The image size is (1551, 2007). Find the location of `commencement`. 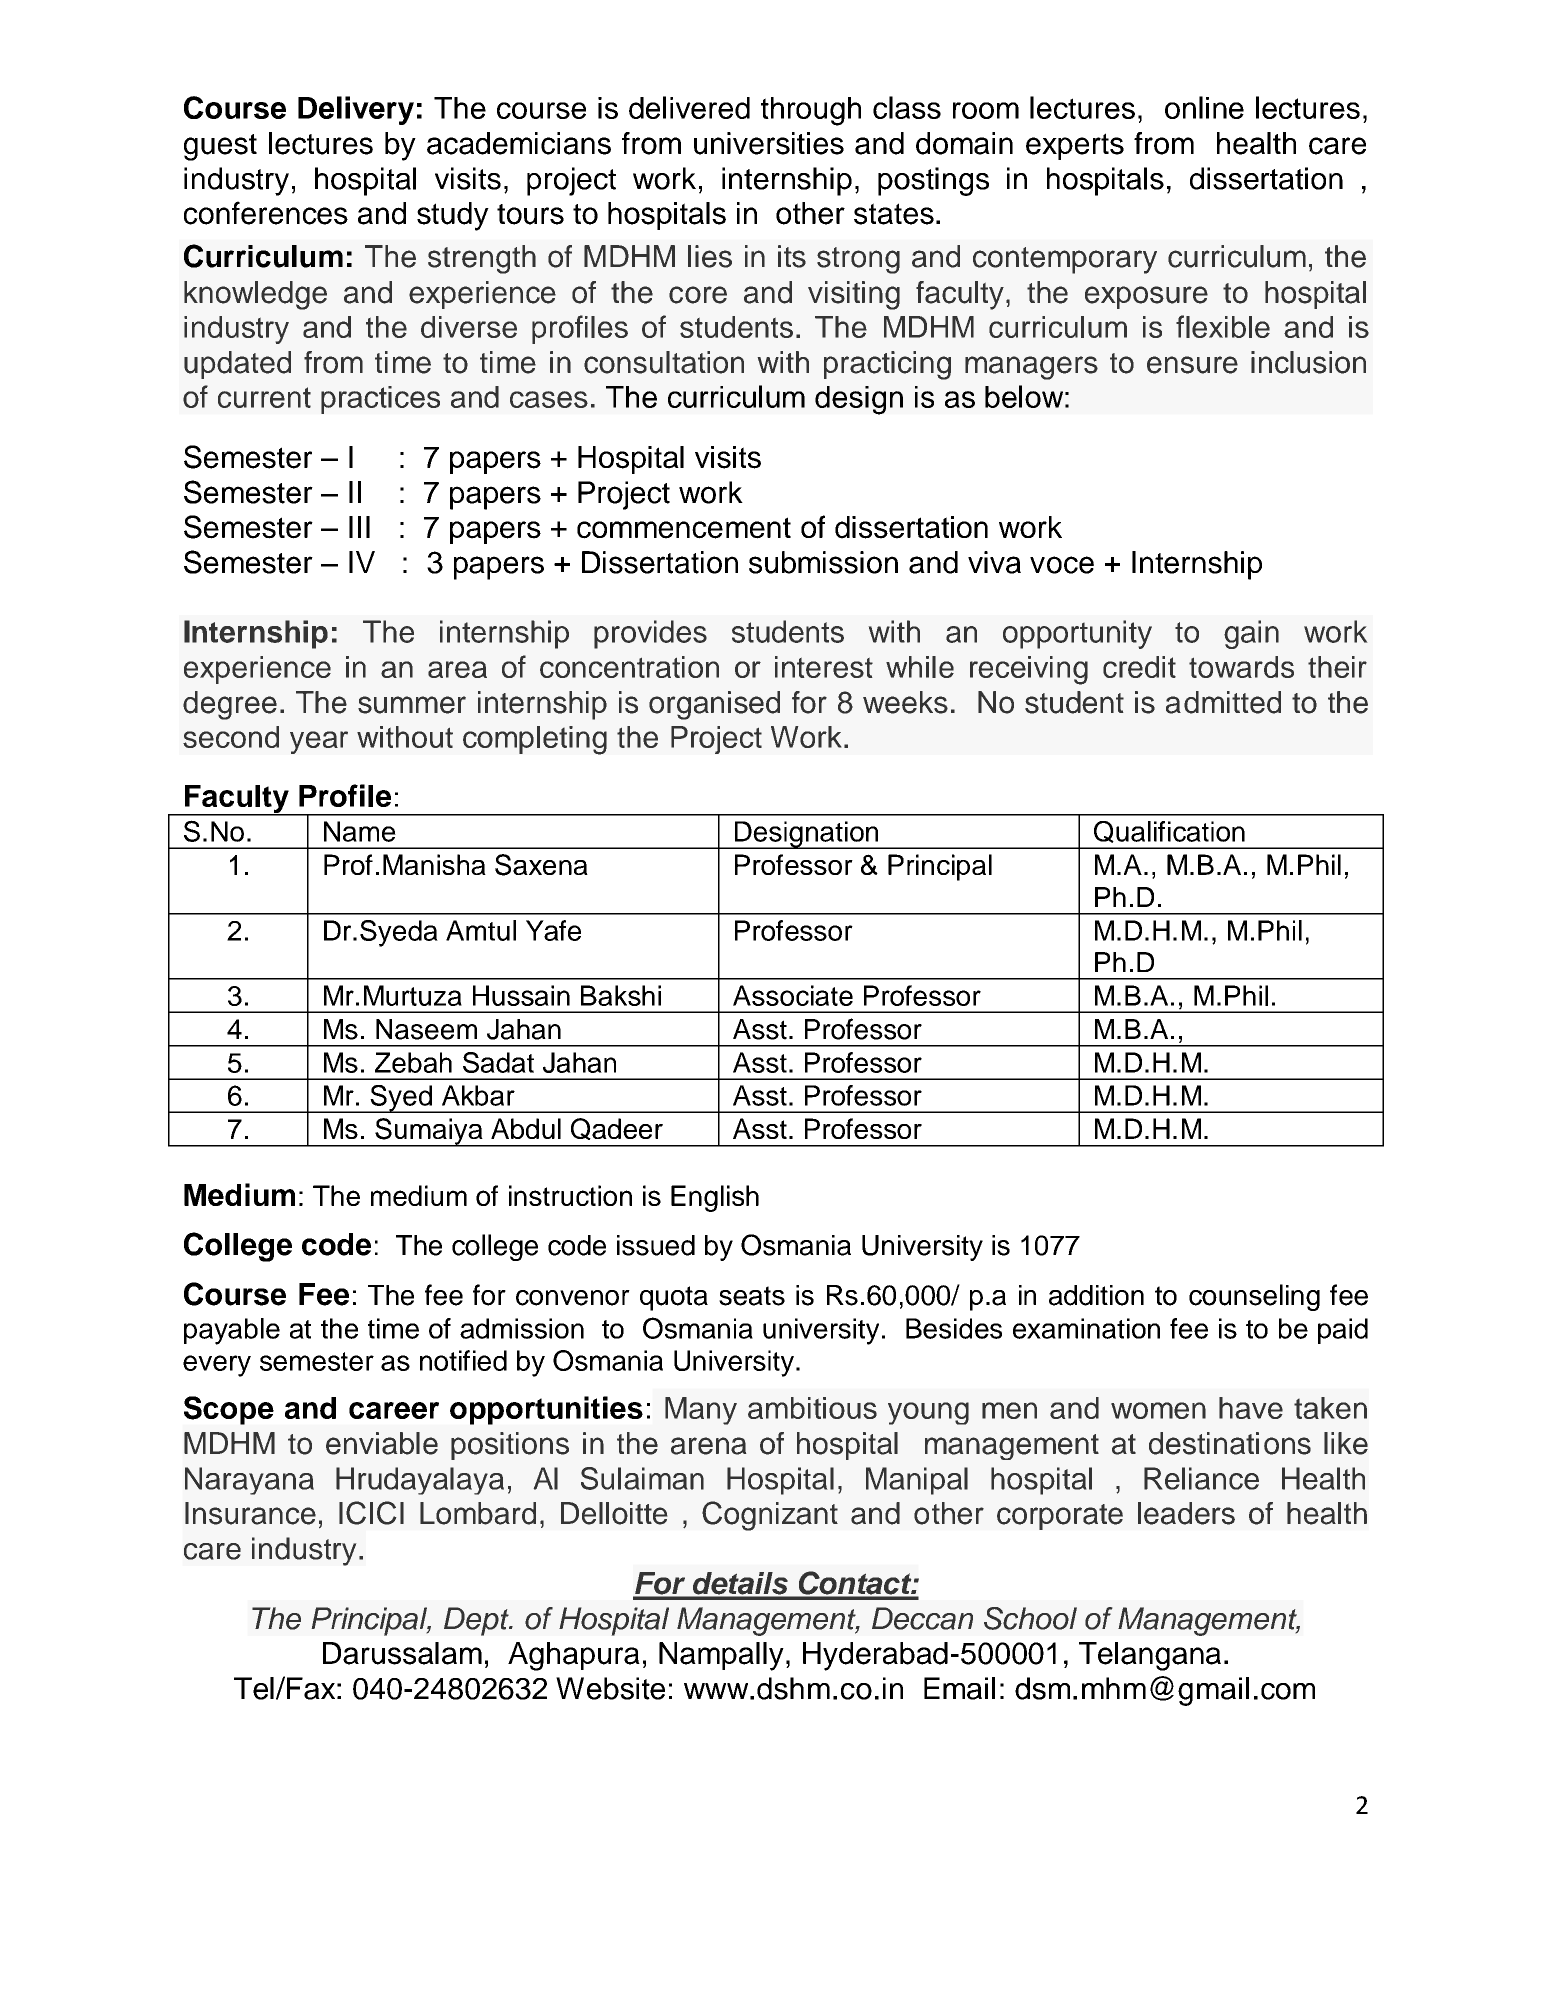

commencement is located at coordinates (684, 528).
